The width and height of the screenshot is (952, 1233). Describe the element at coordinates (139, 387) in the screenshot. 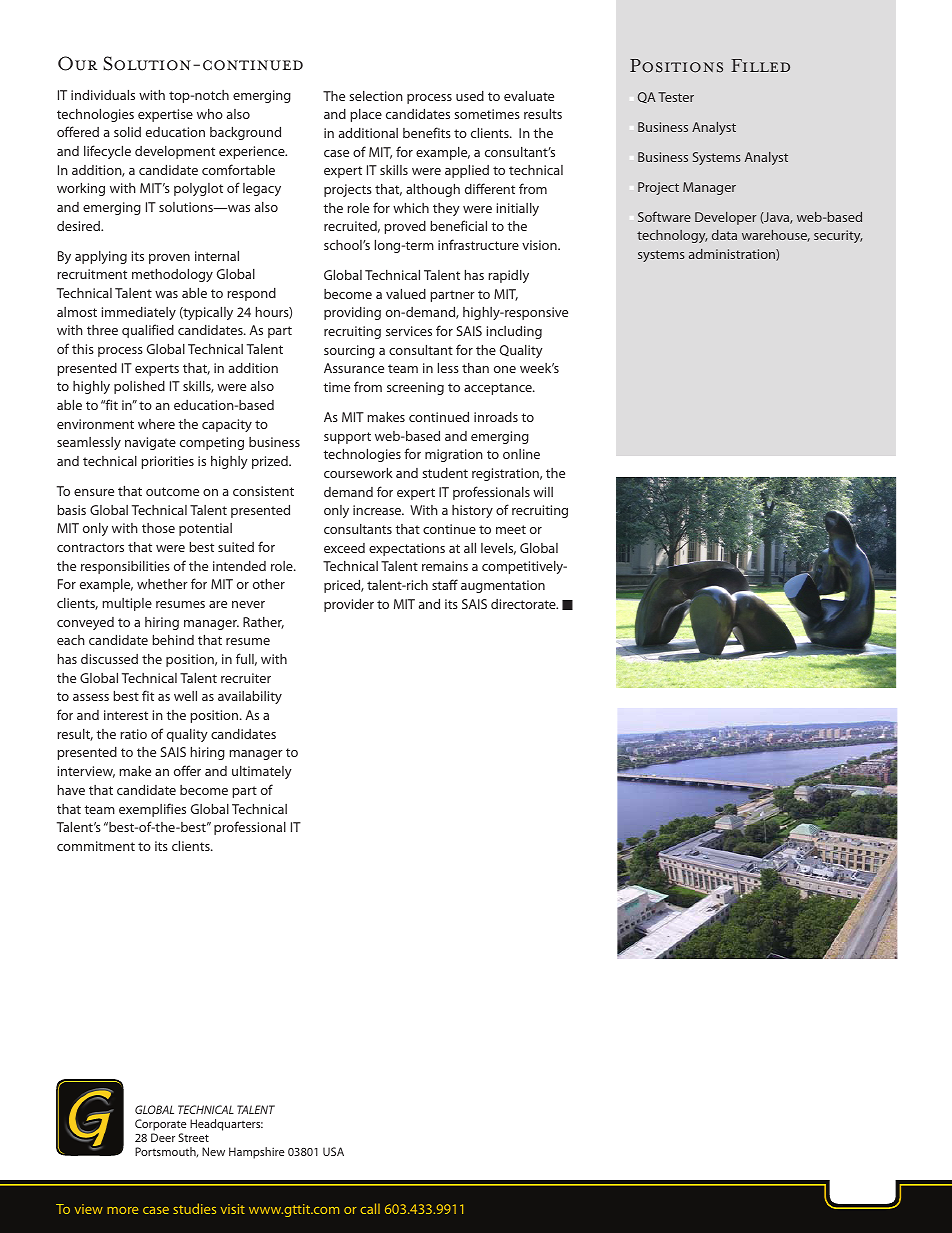

I see `polished` at that location.
